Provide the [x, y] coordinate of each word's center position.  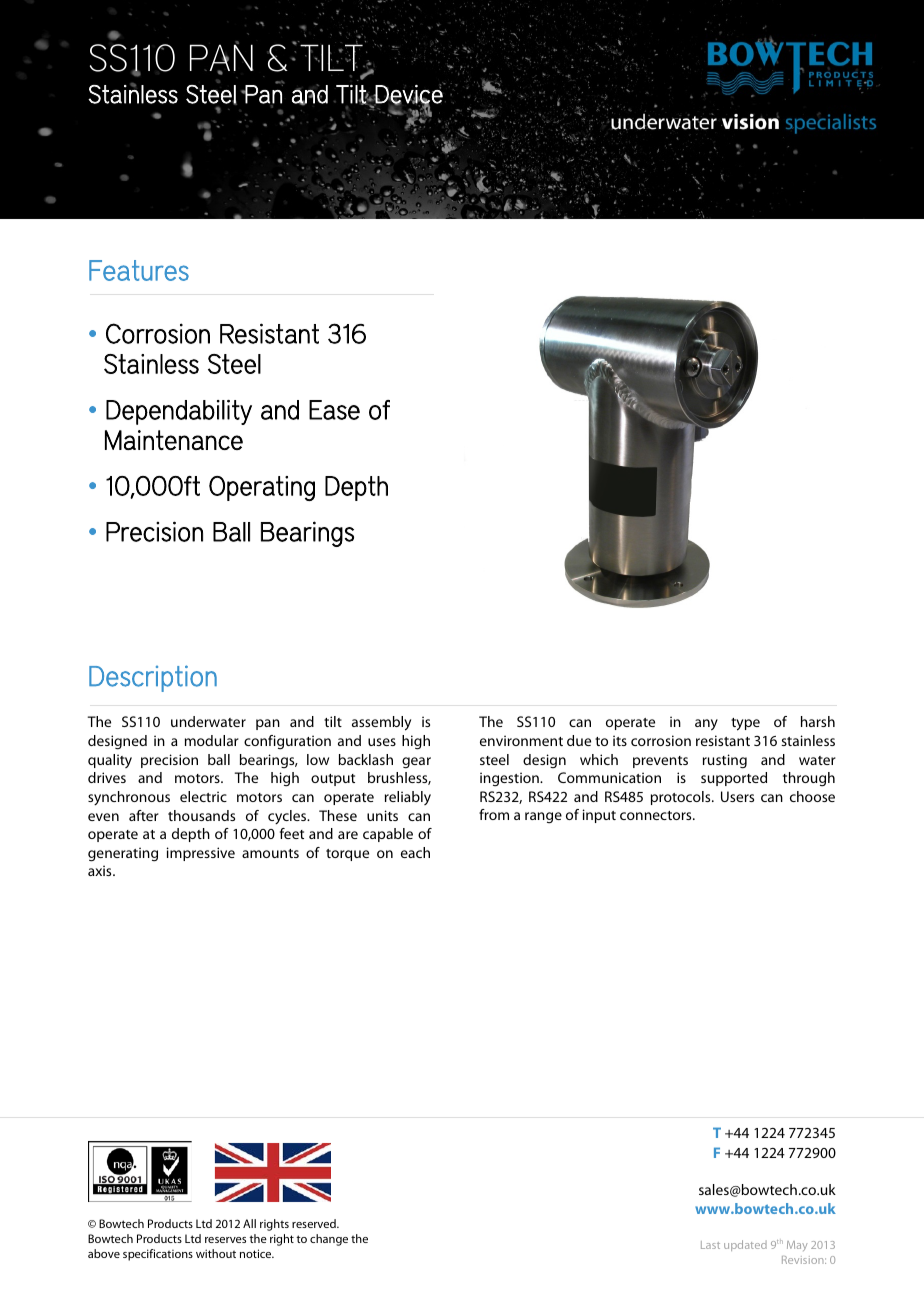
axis [101, 870]
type [745, 724]
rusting [725, 761]
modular [212, 740]
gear [416, 763]
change [329, 1240]
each [415, 852]
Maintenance [174, 440]
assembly [381, 723]
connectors [657, 815]
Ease [334, 410]
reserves [225, 1240]
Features [139, 270]
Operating [262, 488]
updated [745, 1245]
